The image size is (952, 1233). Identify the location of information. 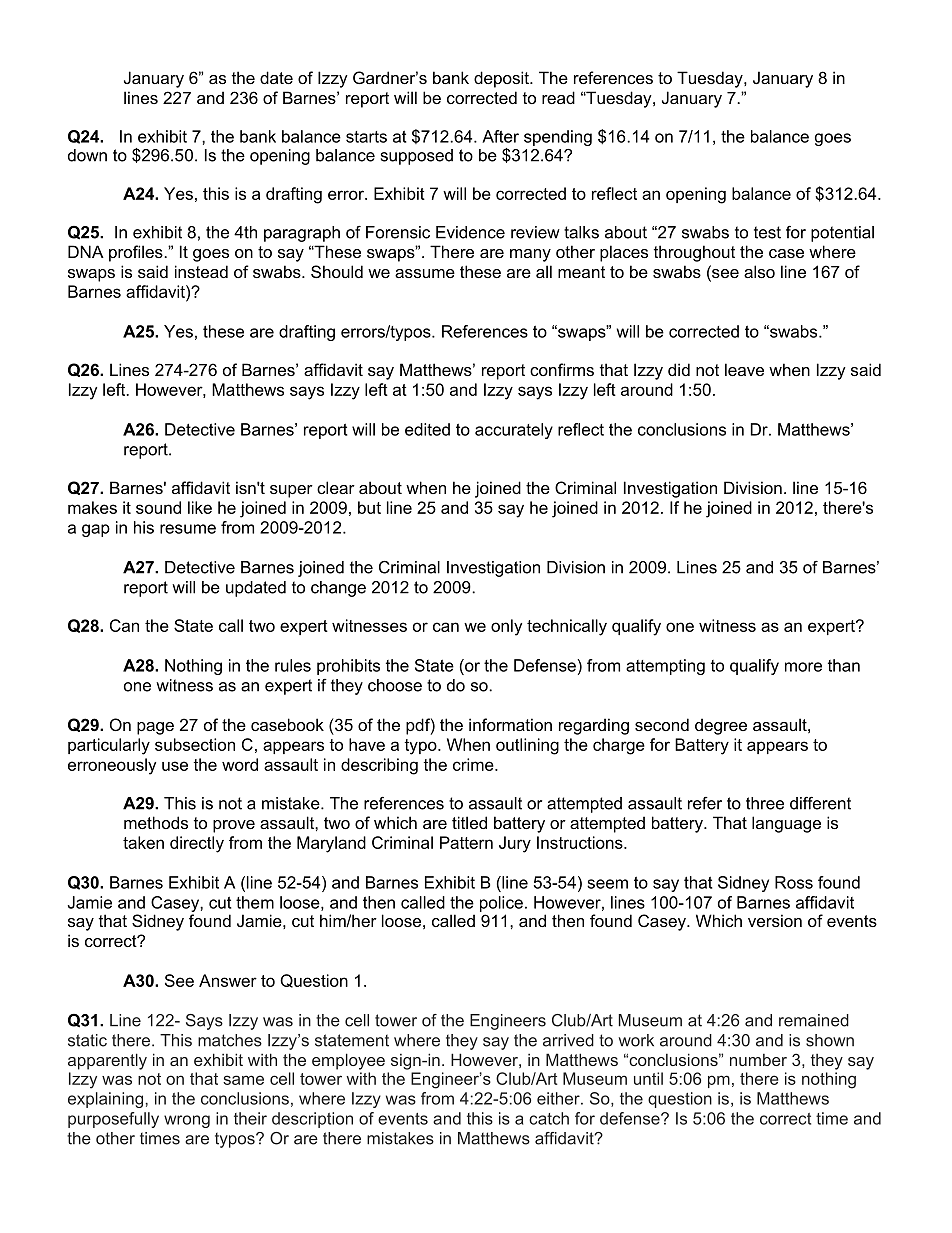
(510, 724).
